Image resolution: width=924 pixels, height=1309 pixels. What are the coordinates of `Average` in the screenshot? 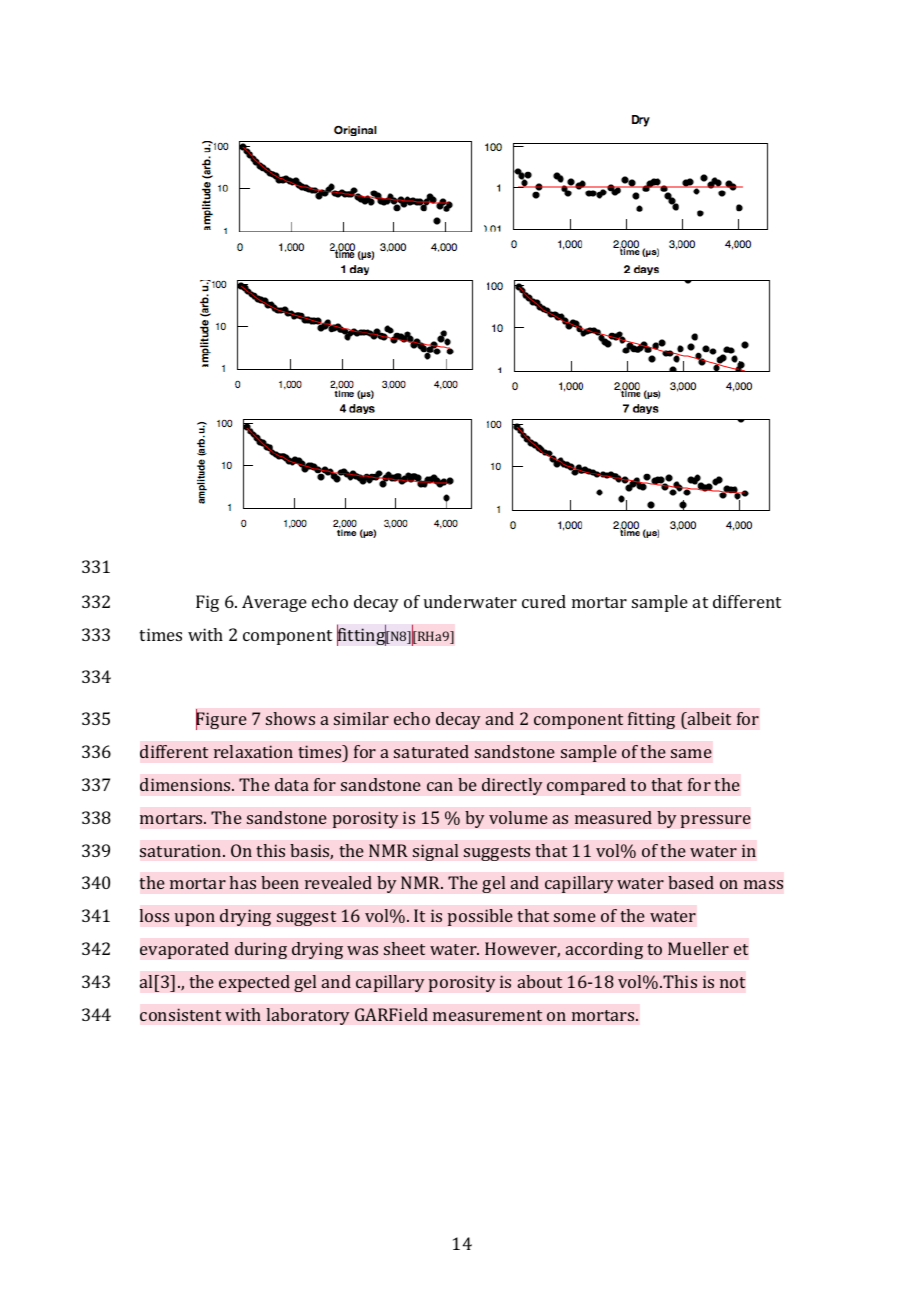 It's located at (274, 603).
